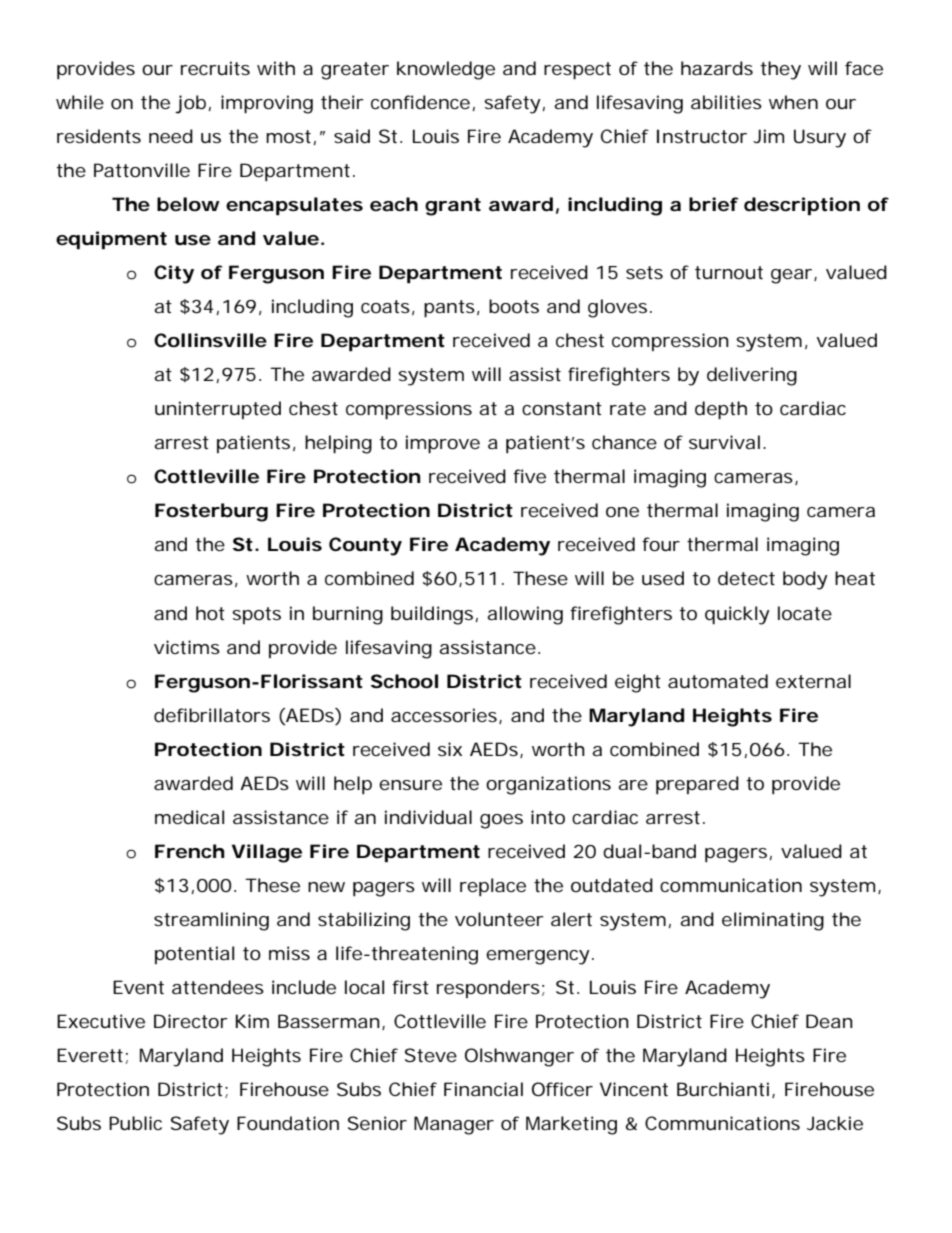 The image size is (952, 1233). Describe the element at coordinates (446, 70) in the document. I see `knowledge` at that location.
